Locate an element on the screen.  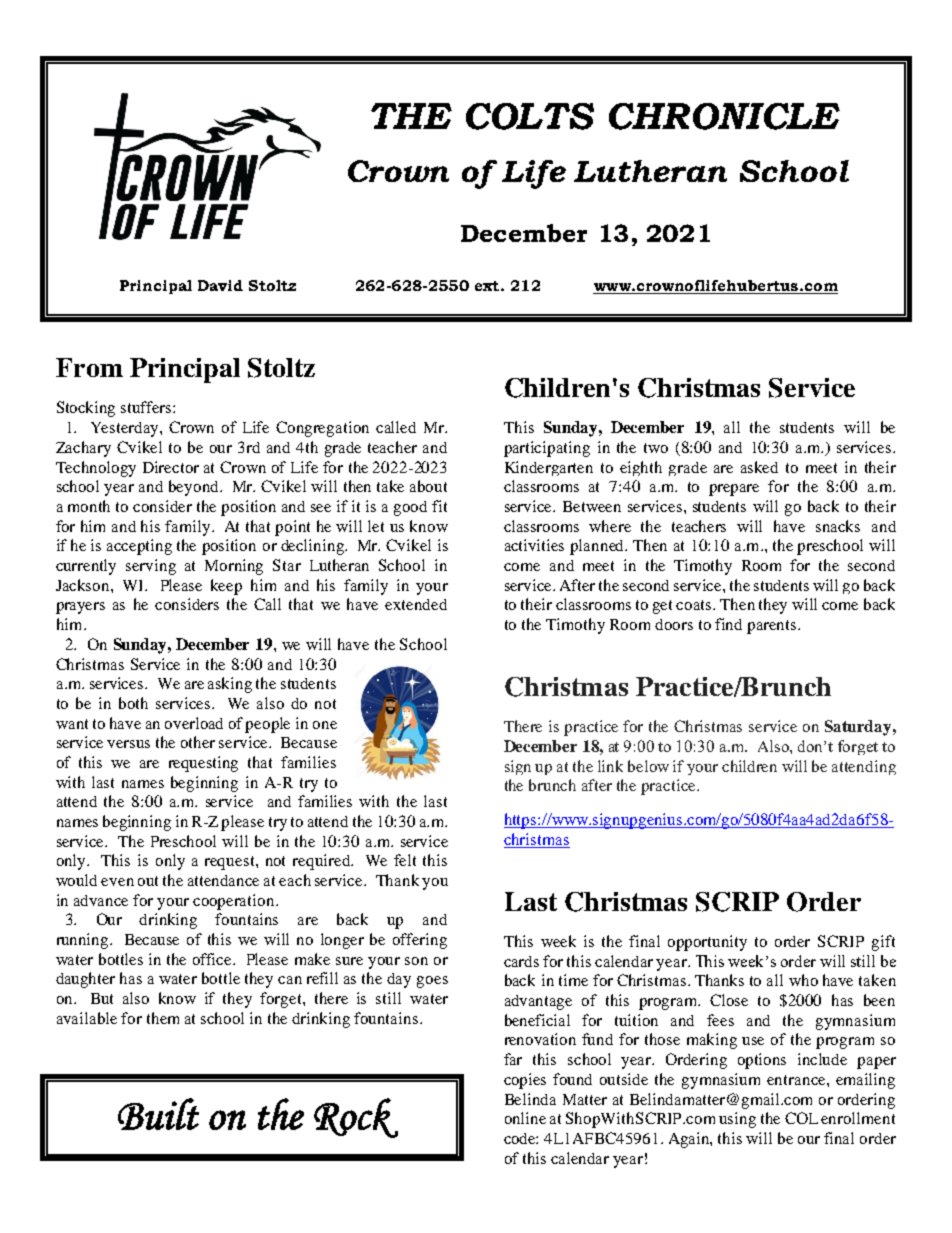
below is located at coordinates (648, 766).
